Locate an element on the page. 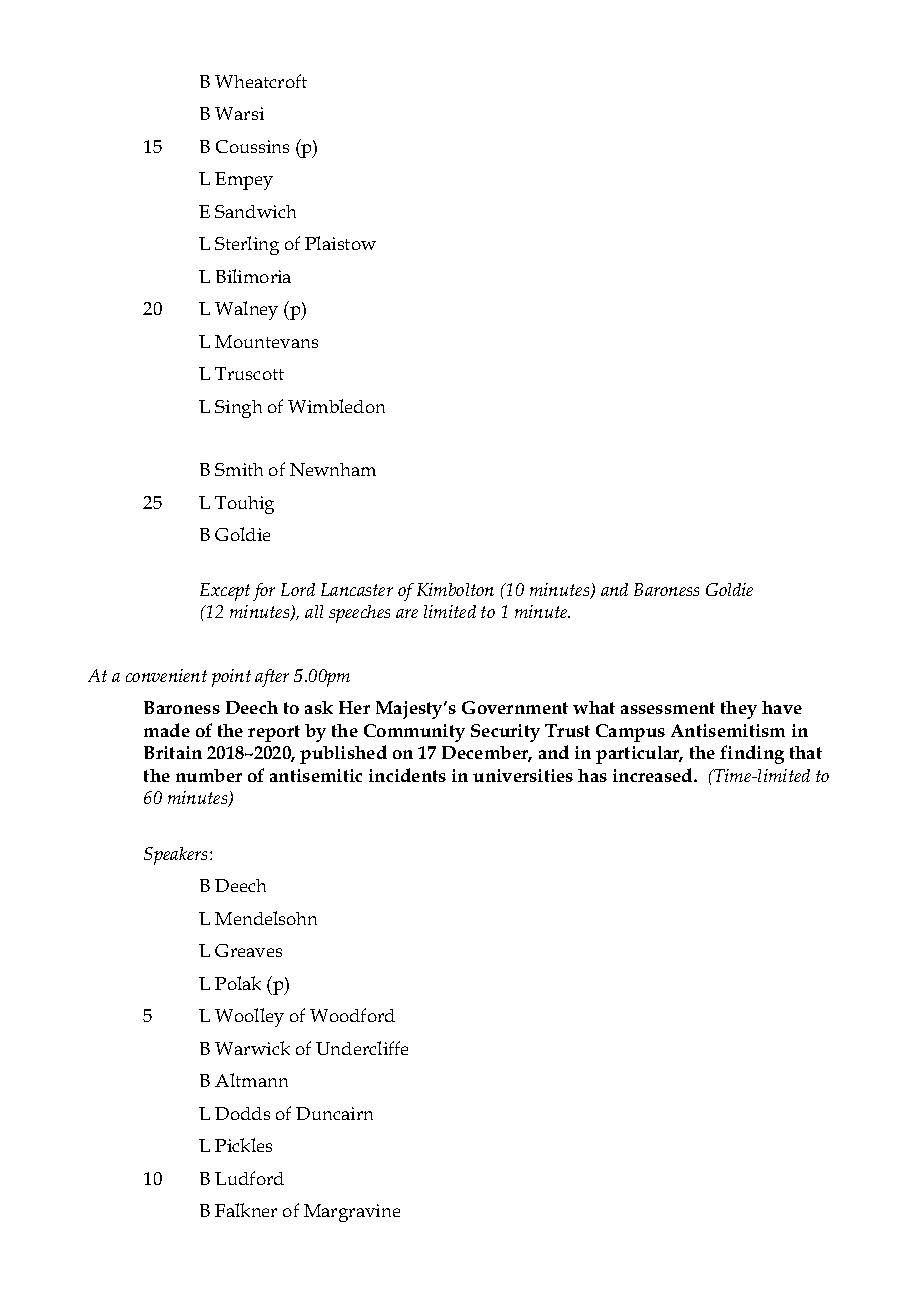  Altmann is located at coordinates (251, 1080).
